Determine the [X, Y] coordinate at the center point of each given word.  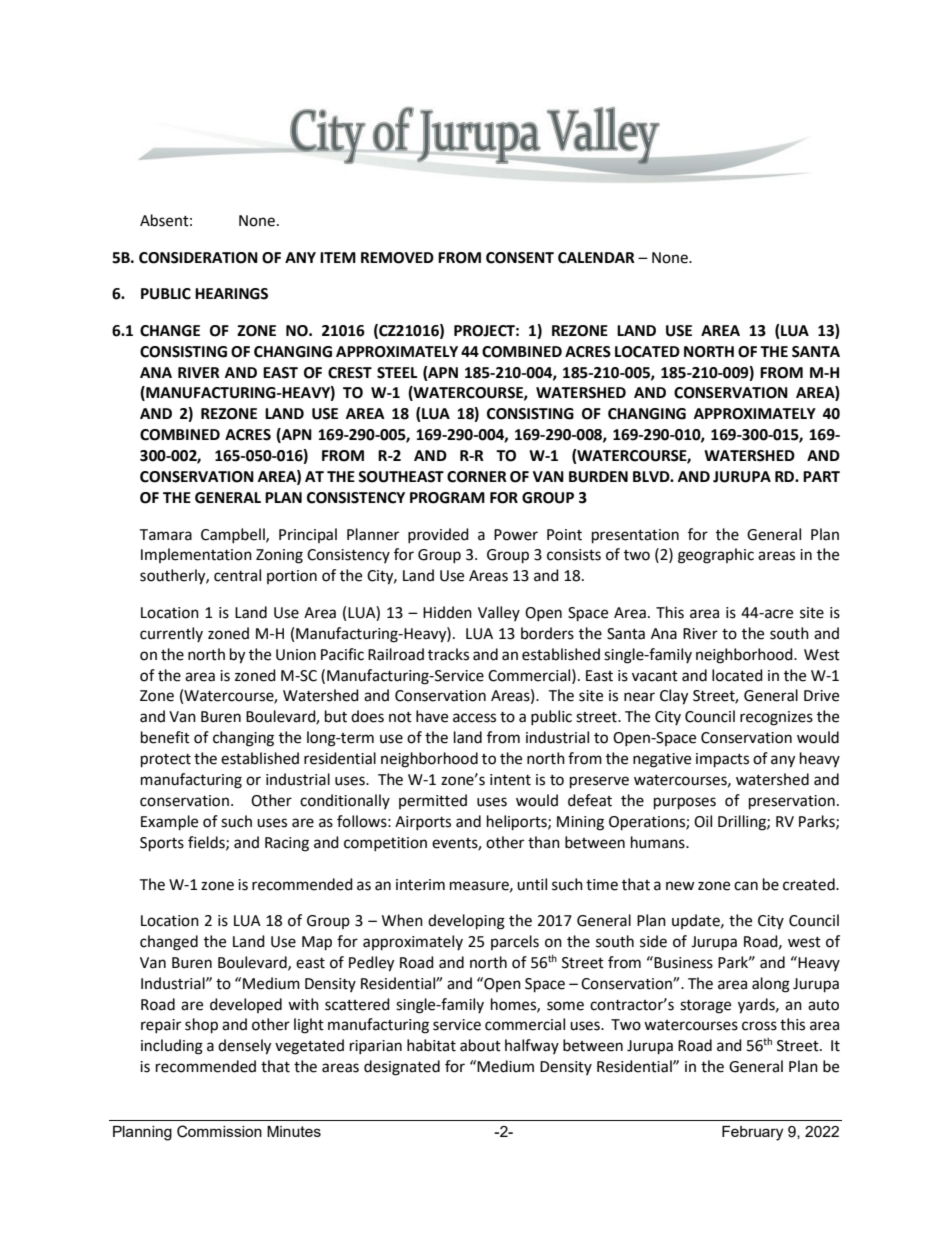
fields [207, 843]
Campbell [234, 535]
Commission [219, 1131]
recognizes [776, 718]
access [474, 718]
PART [821, 476]
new [680, 886]
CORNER [477, 477]
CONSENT [520, 258]
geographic [716, 556]
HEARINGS [231, 294]
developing [466, 922]
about [480, 1045]
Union [296, 655]
